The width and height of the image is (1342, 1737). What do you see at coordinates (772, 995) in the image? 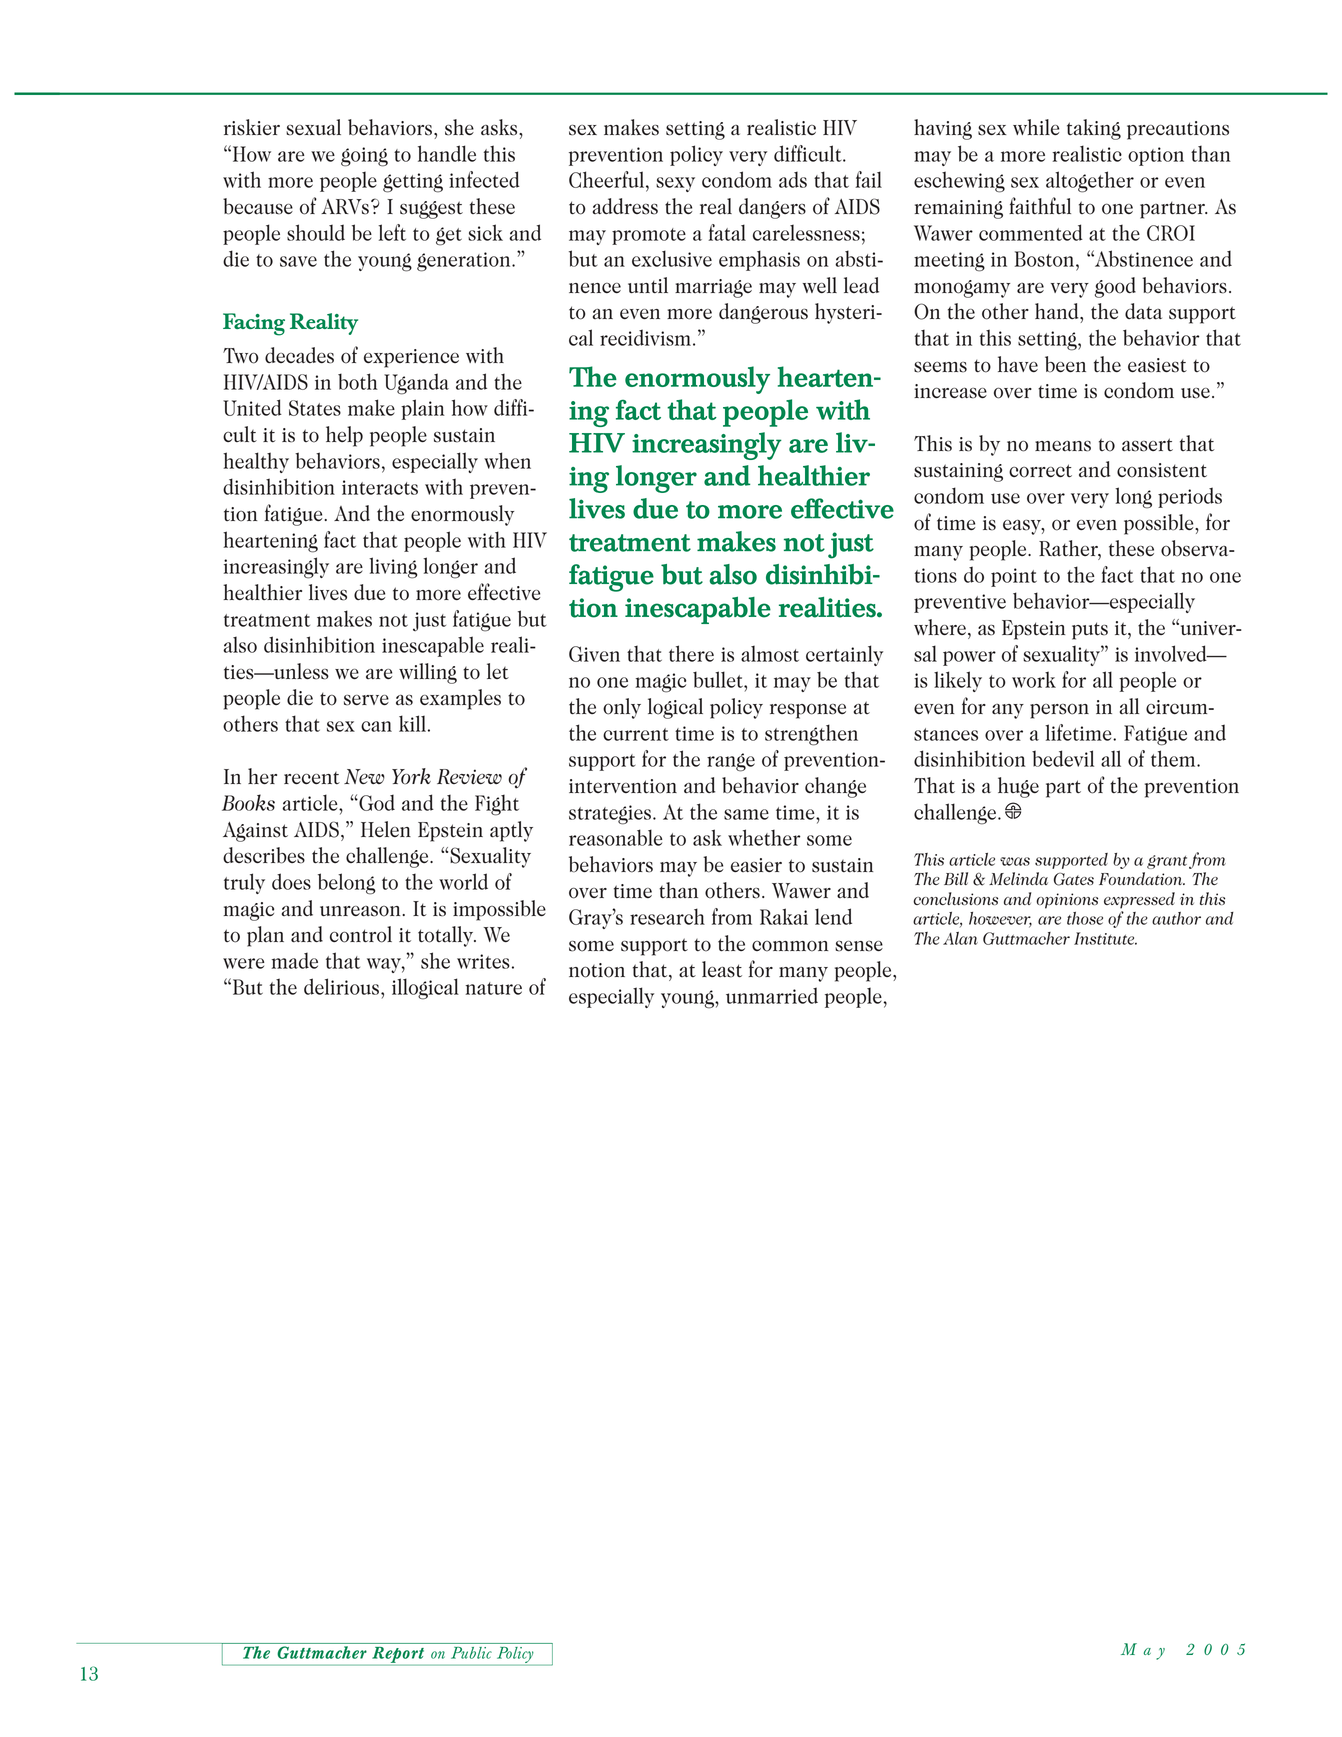
I see `unmarried` at bounding box center [772, 995].
